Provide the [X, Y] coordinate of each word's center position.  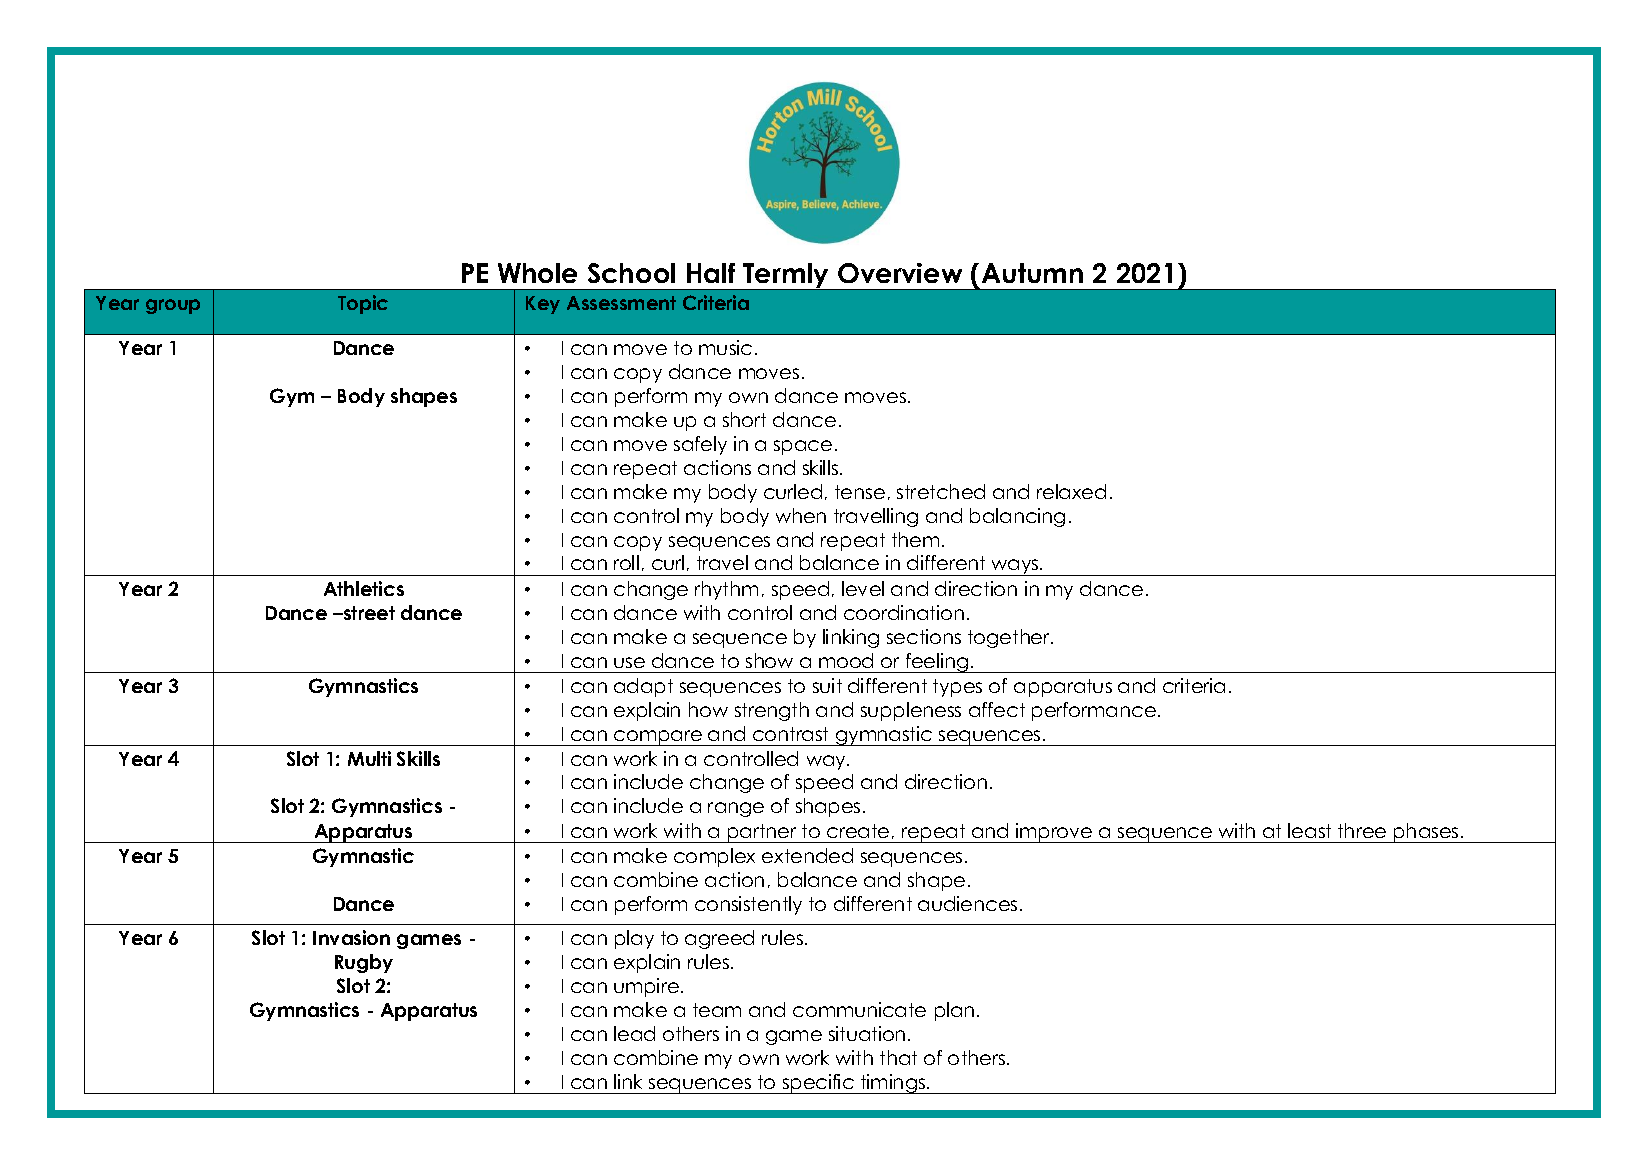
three [1362, 830]
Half [711, 273]
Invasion [351, 937]
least [1309, 830]
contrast [790, 734]
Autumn [1032, 273]
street [368, 613]
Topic [363, 304]
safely [700, 445]
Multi [369, 758]
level [863, 588]
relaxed [1071, 491]
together [1010, 638]
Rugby [364, 963]
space [803, 447]
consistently [748, 905]
